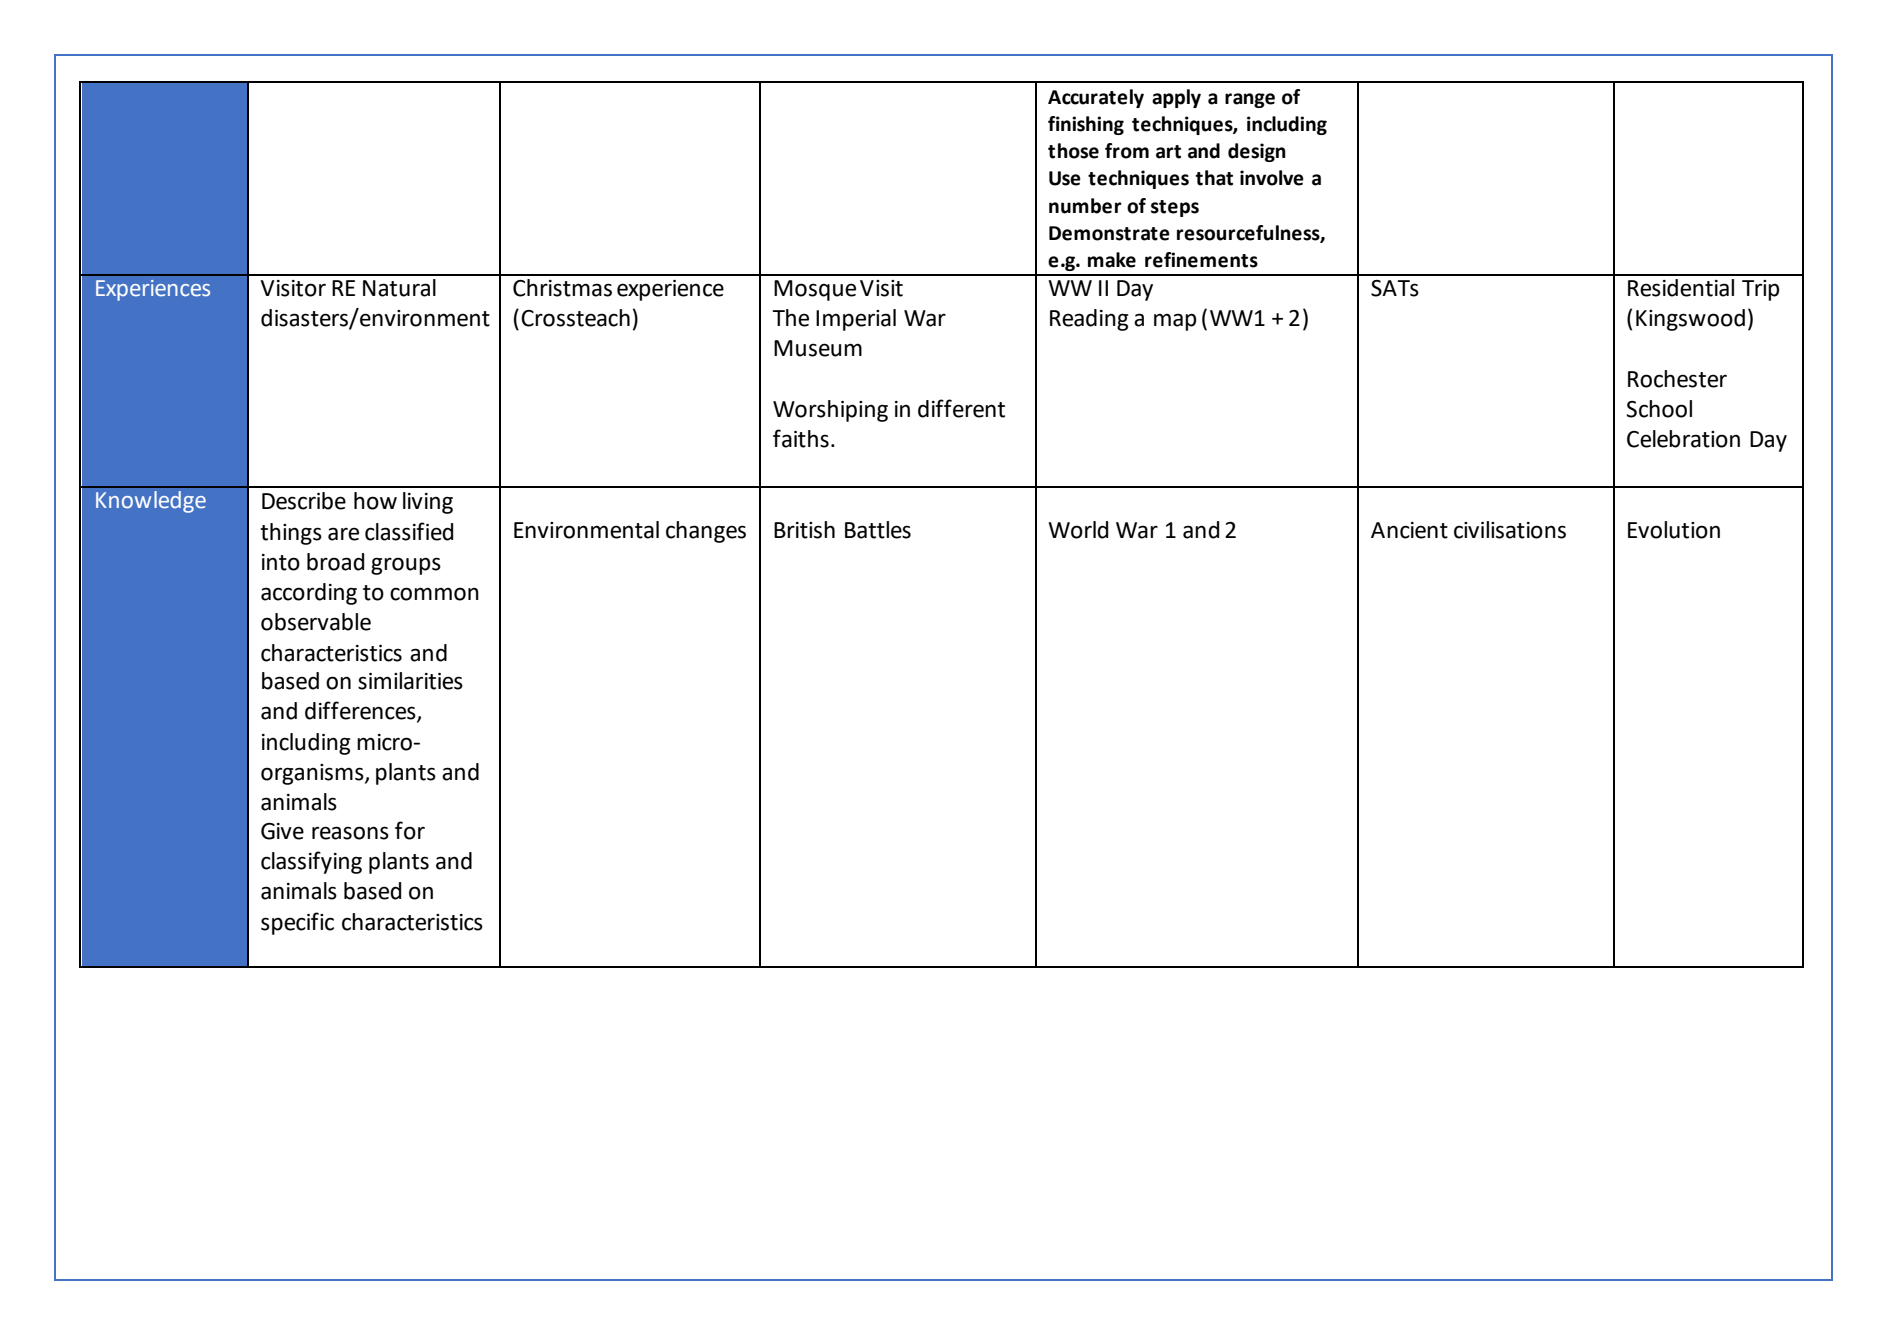  Describe the element at coordinates (1073, 151) in the screenshot. I see `those` at that location.
